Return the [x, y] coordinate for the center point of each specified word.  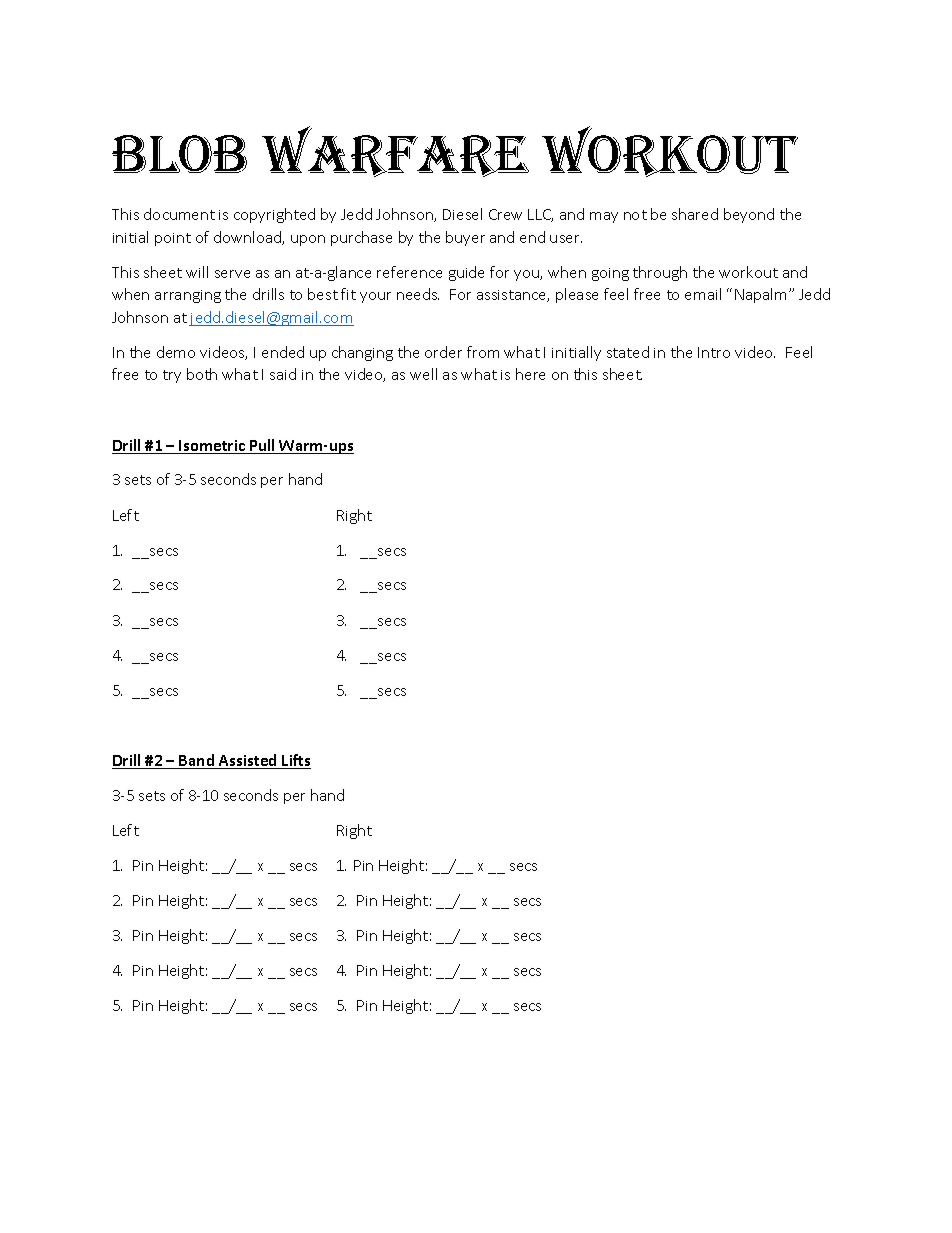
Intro [714, 352]
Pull [262, 446]
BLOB [179, 154]
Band [197, 761]
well [423, 374]
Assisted [248, 761]
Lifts [295, 761]
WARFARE [395, 151]
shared [695, 214]
